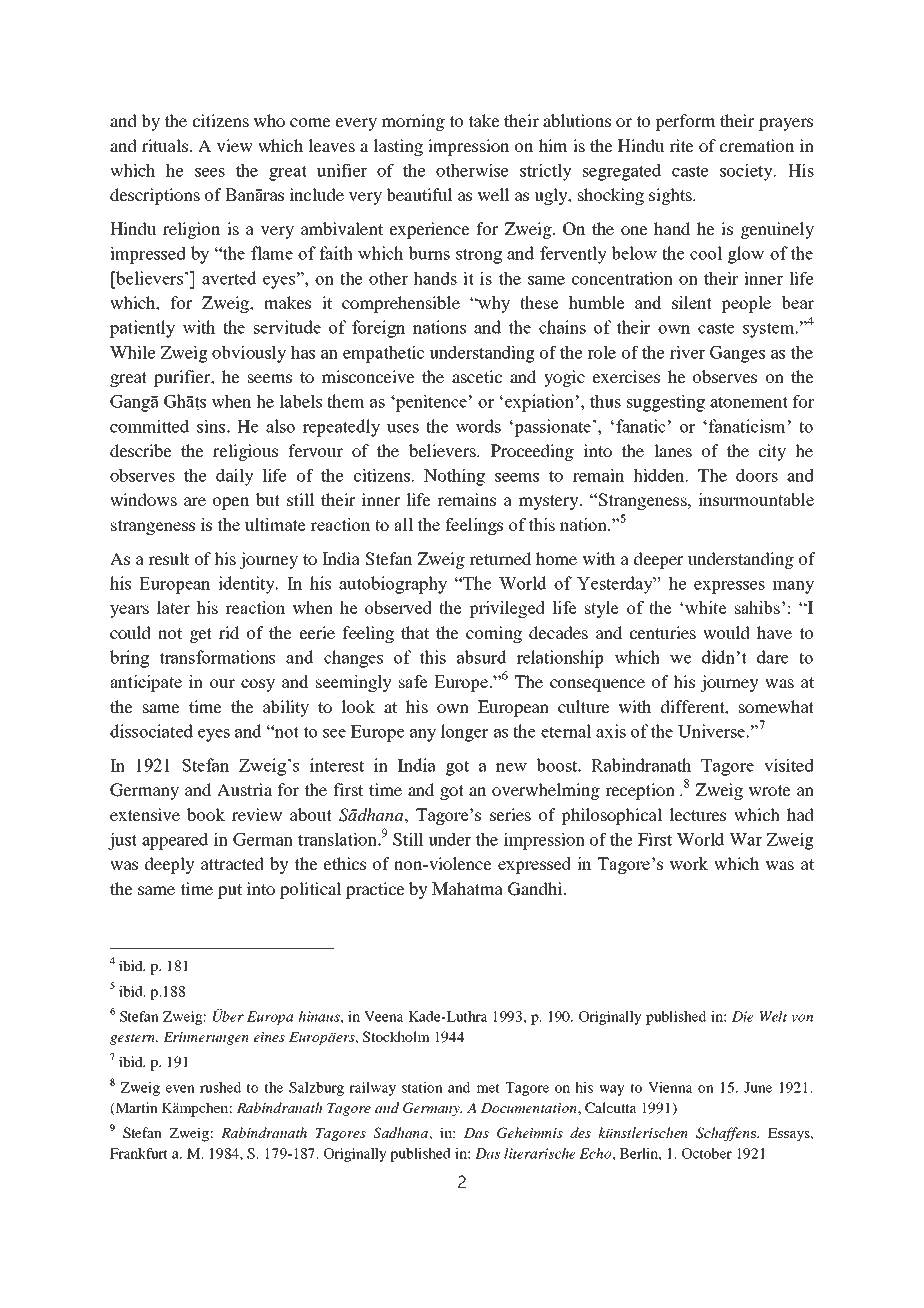 The height and width of the screenshot is (1308, 924). Describe the element at coordinates (201, 635) in the screenshot. I see `get` at that location.
